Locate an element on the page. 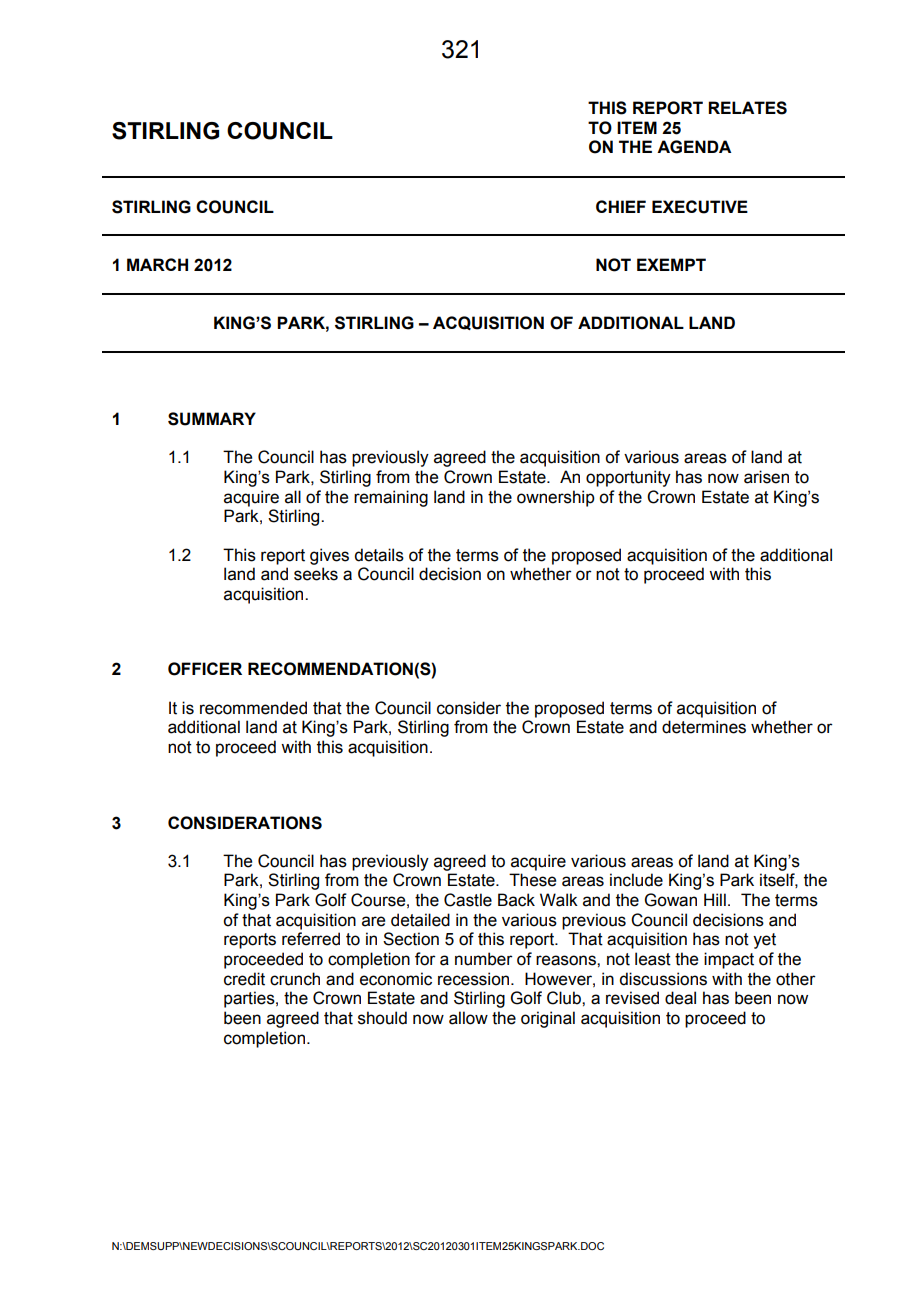  CHIEF is located at coordinates (621, 206).
